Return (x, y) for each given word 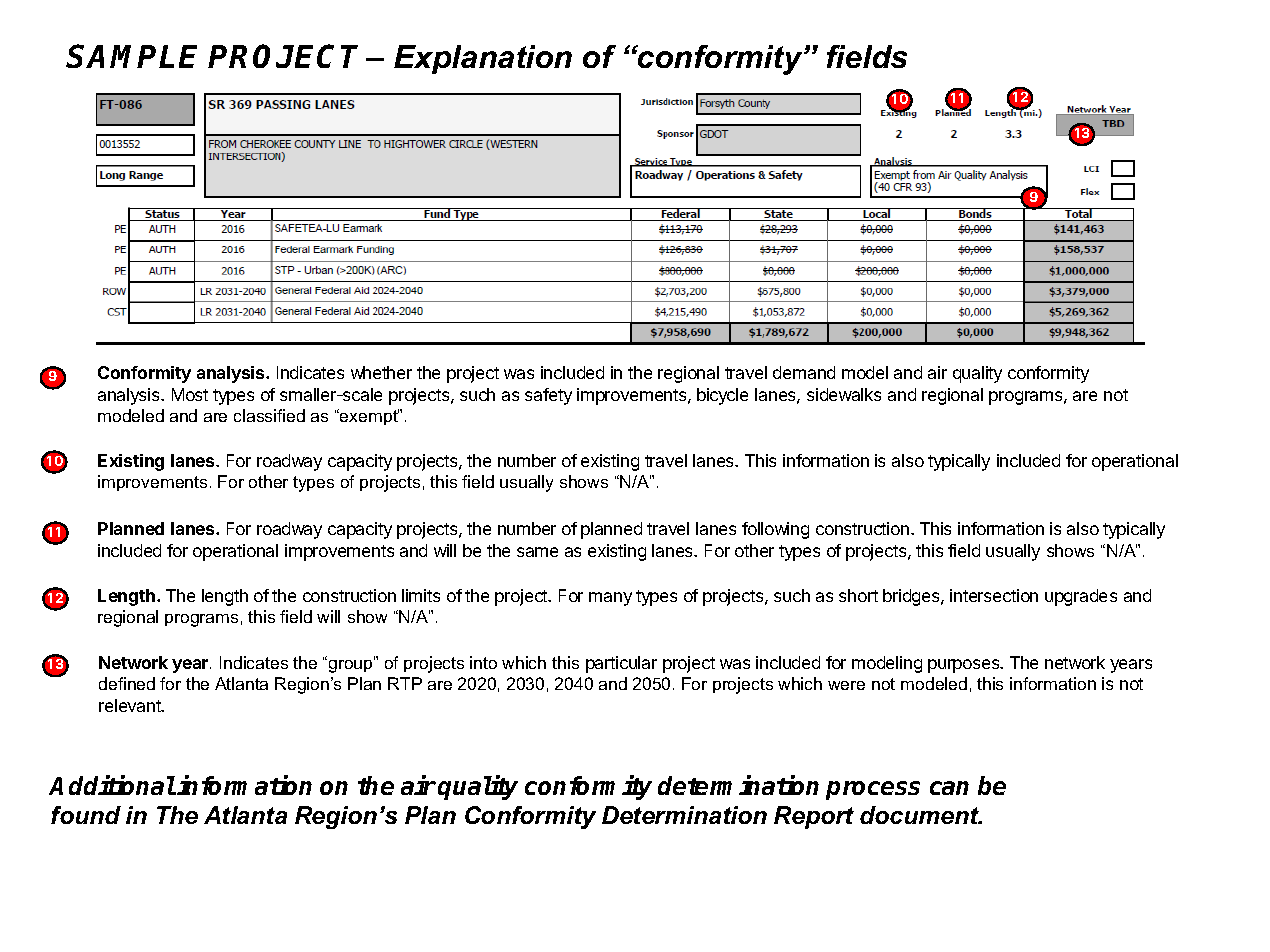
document (921, 815)
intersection (994, 595)
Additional (112, 785)
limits (421, 595)
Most (190, 394)
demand (804, 372)
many (610, 599)
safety (548, 396)
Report (814, 817)
